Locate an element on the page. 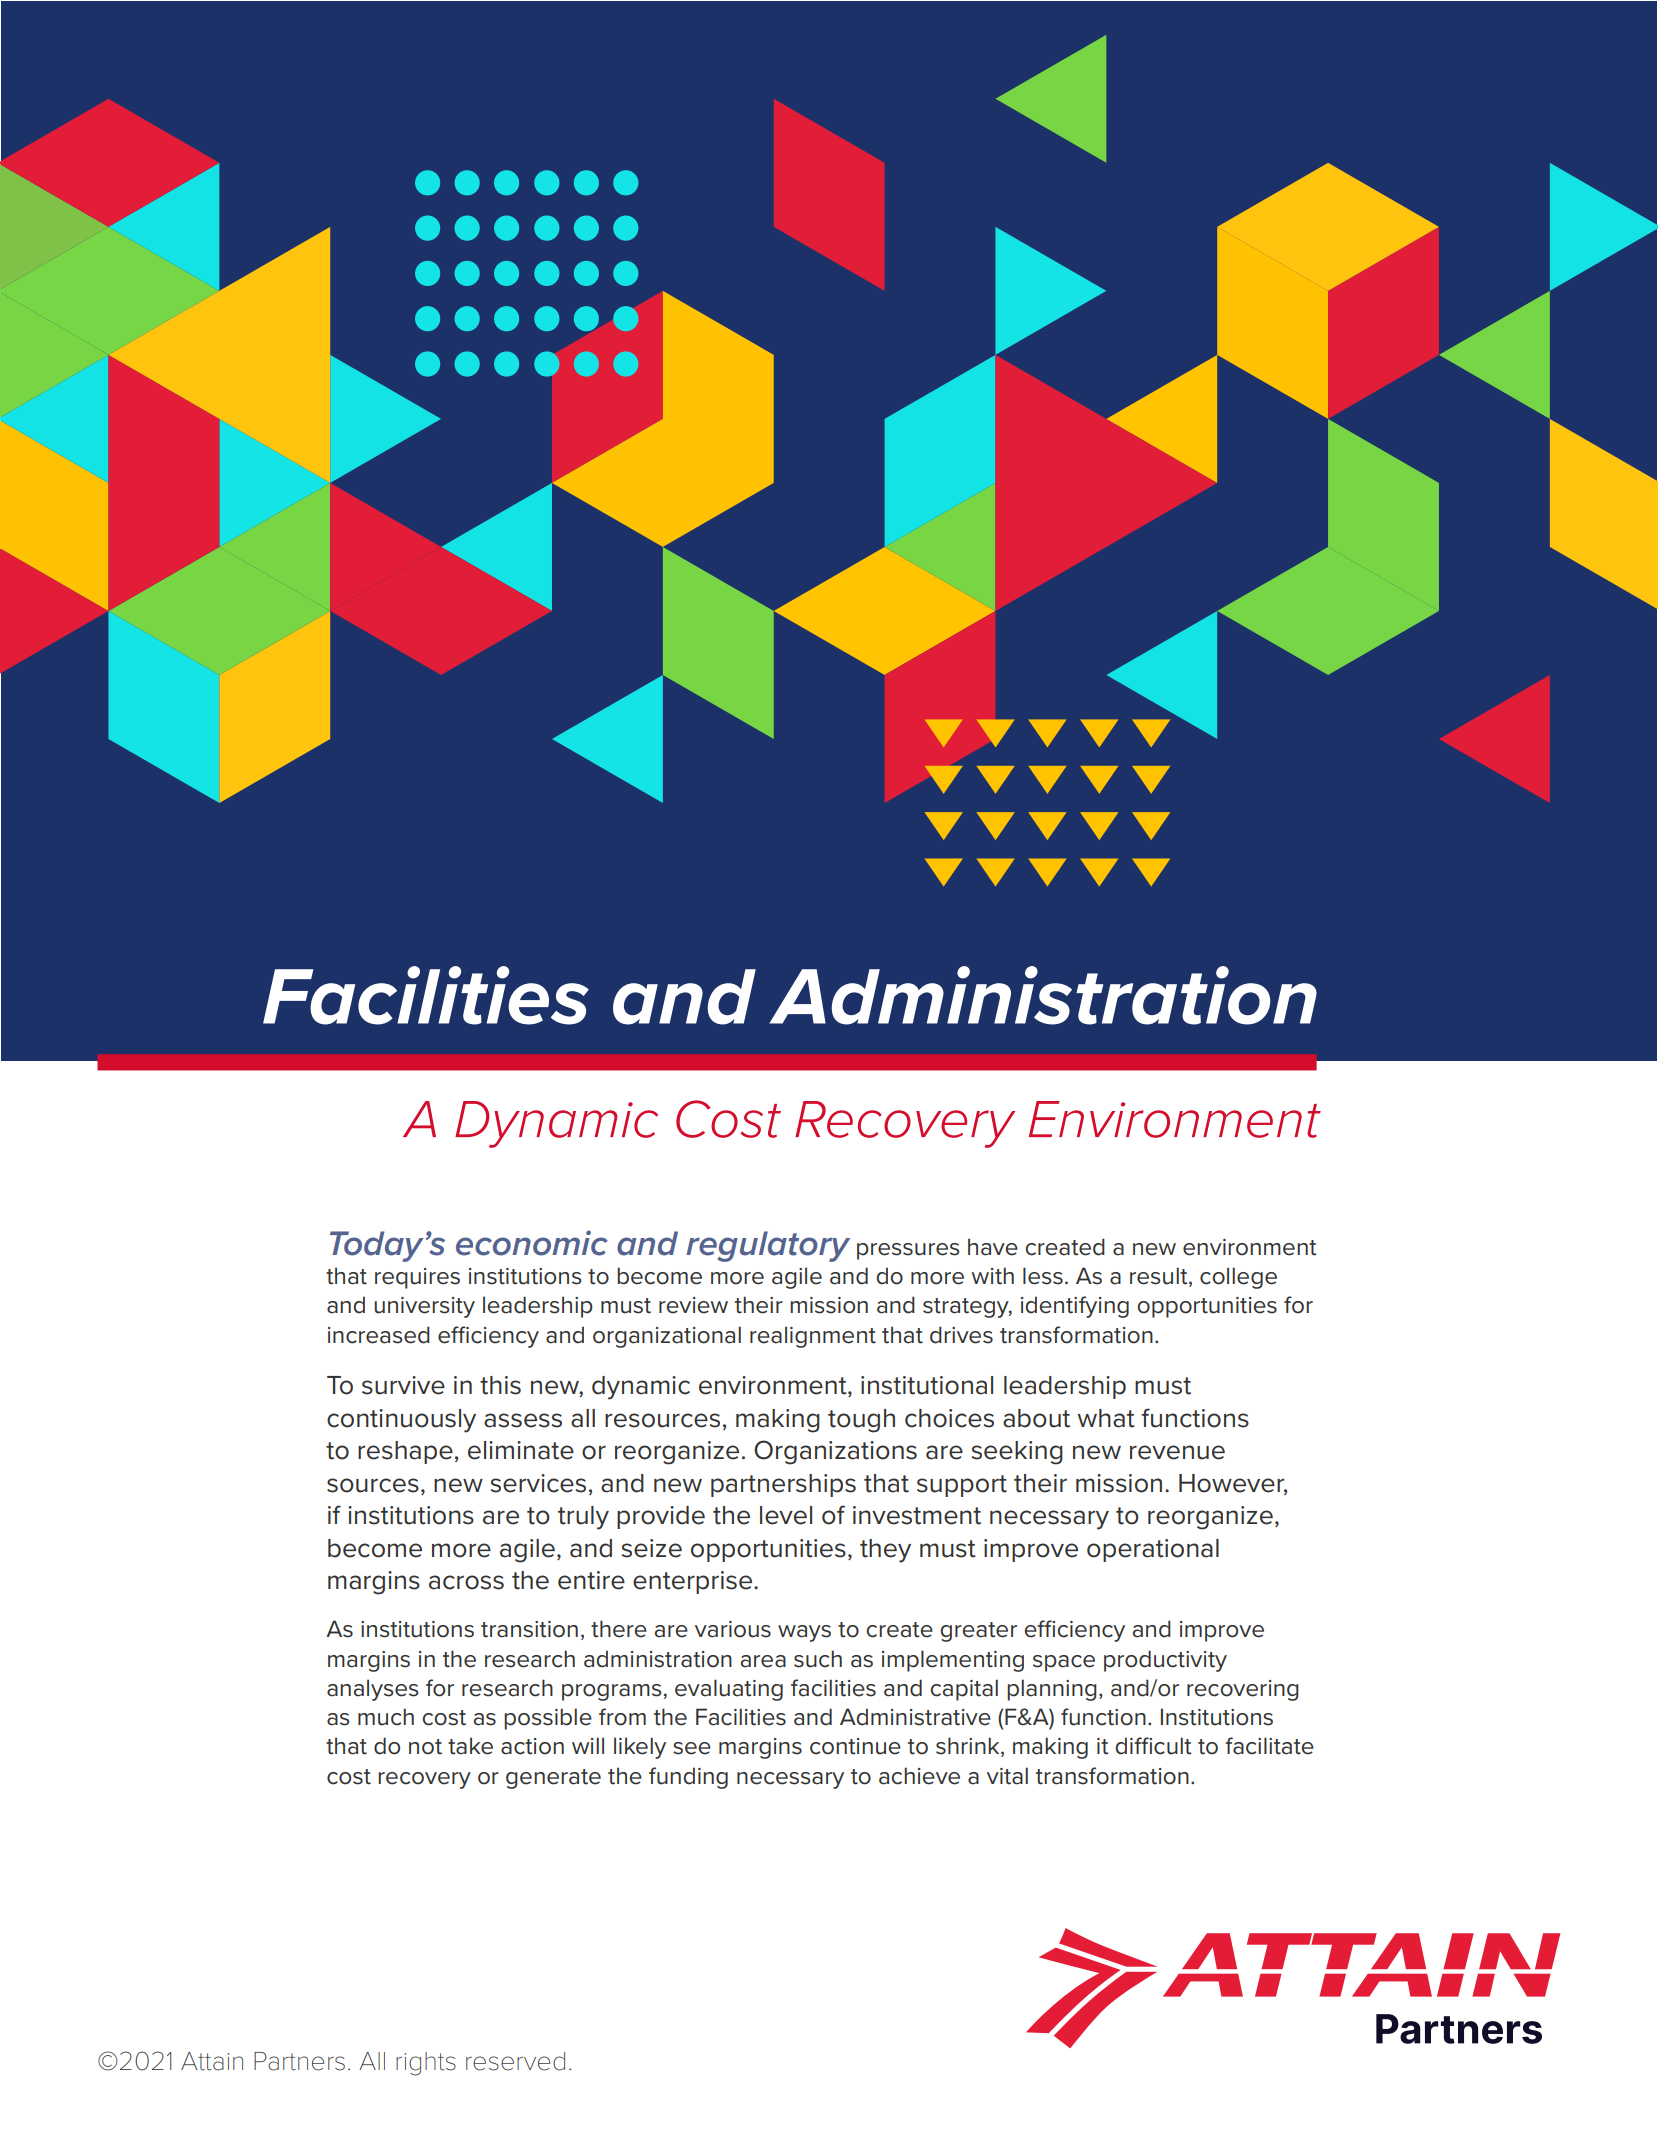 The image size is (1658, 2146). area is located at coordinates (763, 1661).
